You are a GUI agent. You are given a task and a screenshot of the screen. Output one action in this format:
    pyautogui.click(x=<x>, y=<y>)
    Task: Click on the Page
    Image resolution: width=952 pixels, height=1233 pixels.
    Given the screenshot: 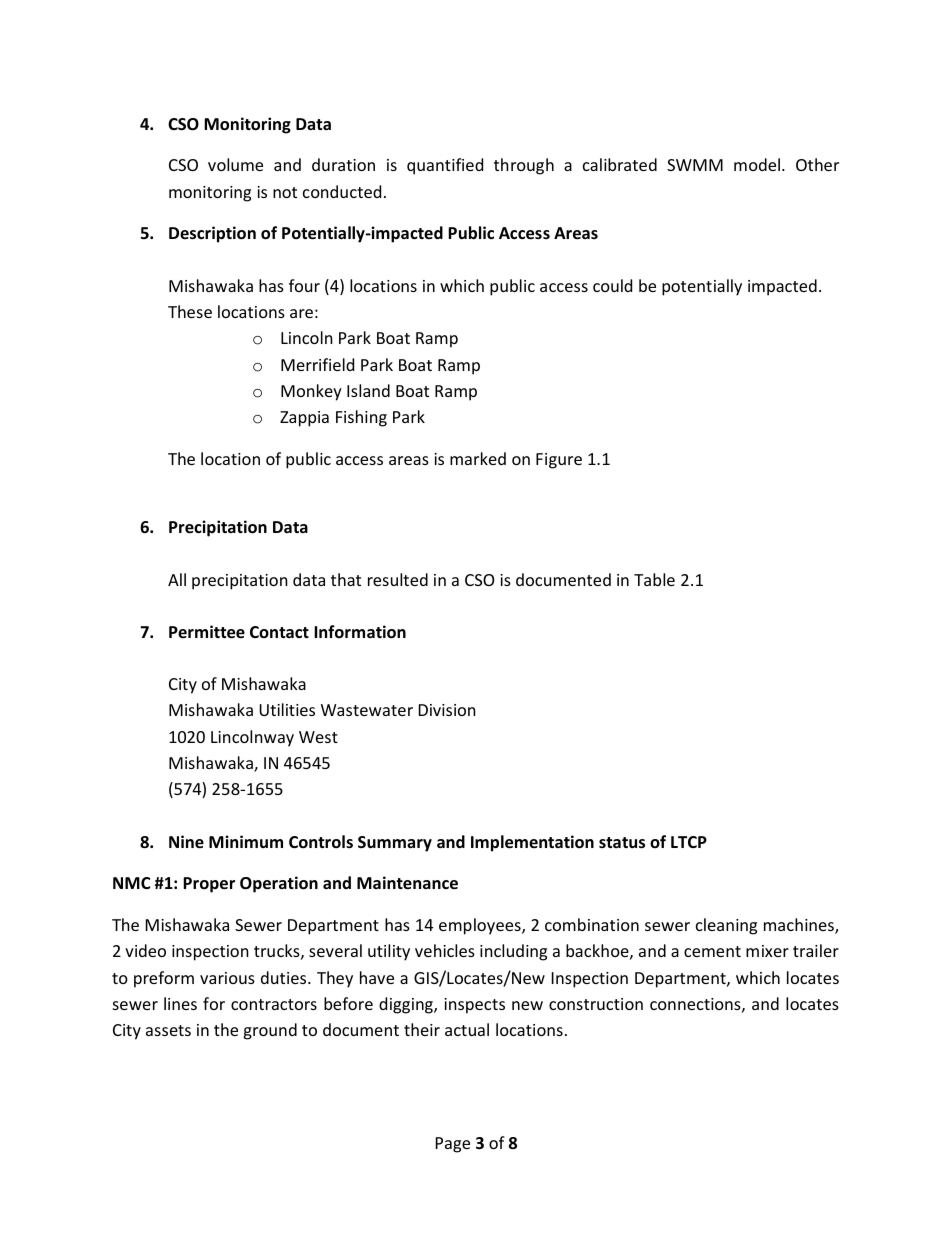 What is the action you would take?
    pyautogui.click(x=453, y=1145)
